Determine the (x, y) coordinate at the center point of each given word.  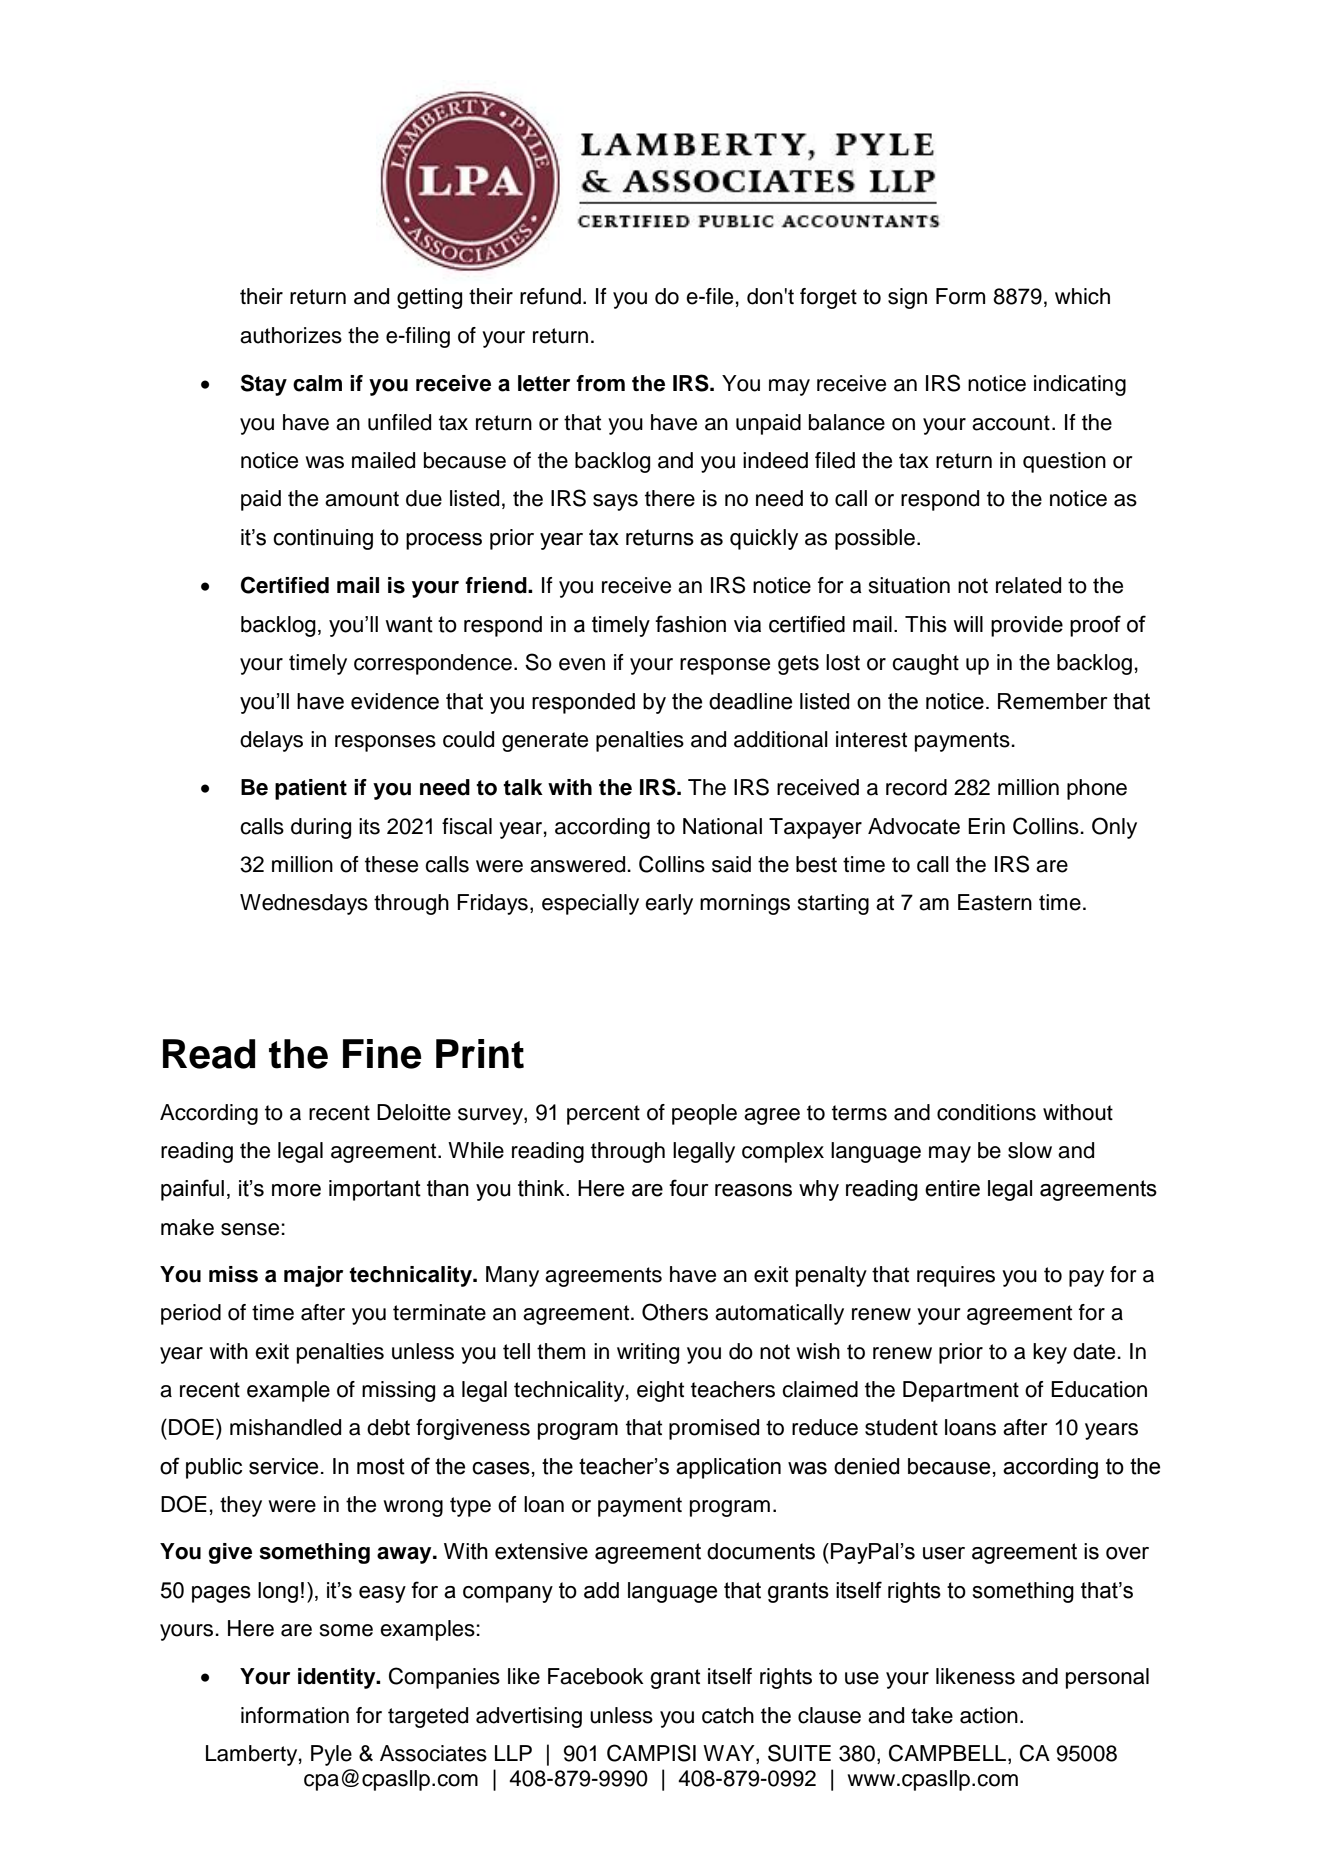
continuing (323, 539)
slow (1030, 1150)
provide (1027, 626)
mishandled (285, 1427)
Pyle (331, 1755)
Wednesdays (304, 904)
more (296, 1190)
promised (714, 1429)
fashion (690, 624)
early (669, 904)
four (689, 1188)
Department (961, 1391)
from (600, 383)
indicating (1080, 385)
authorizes (291, 335)
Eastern (995, 902)
